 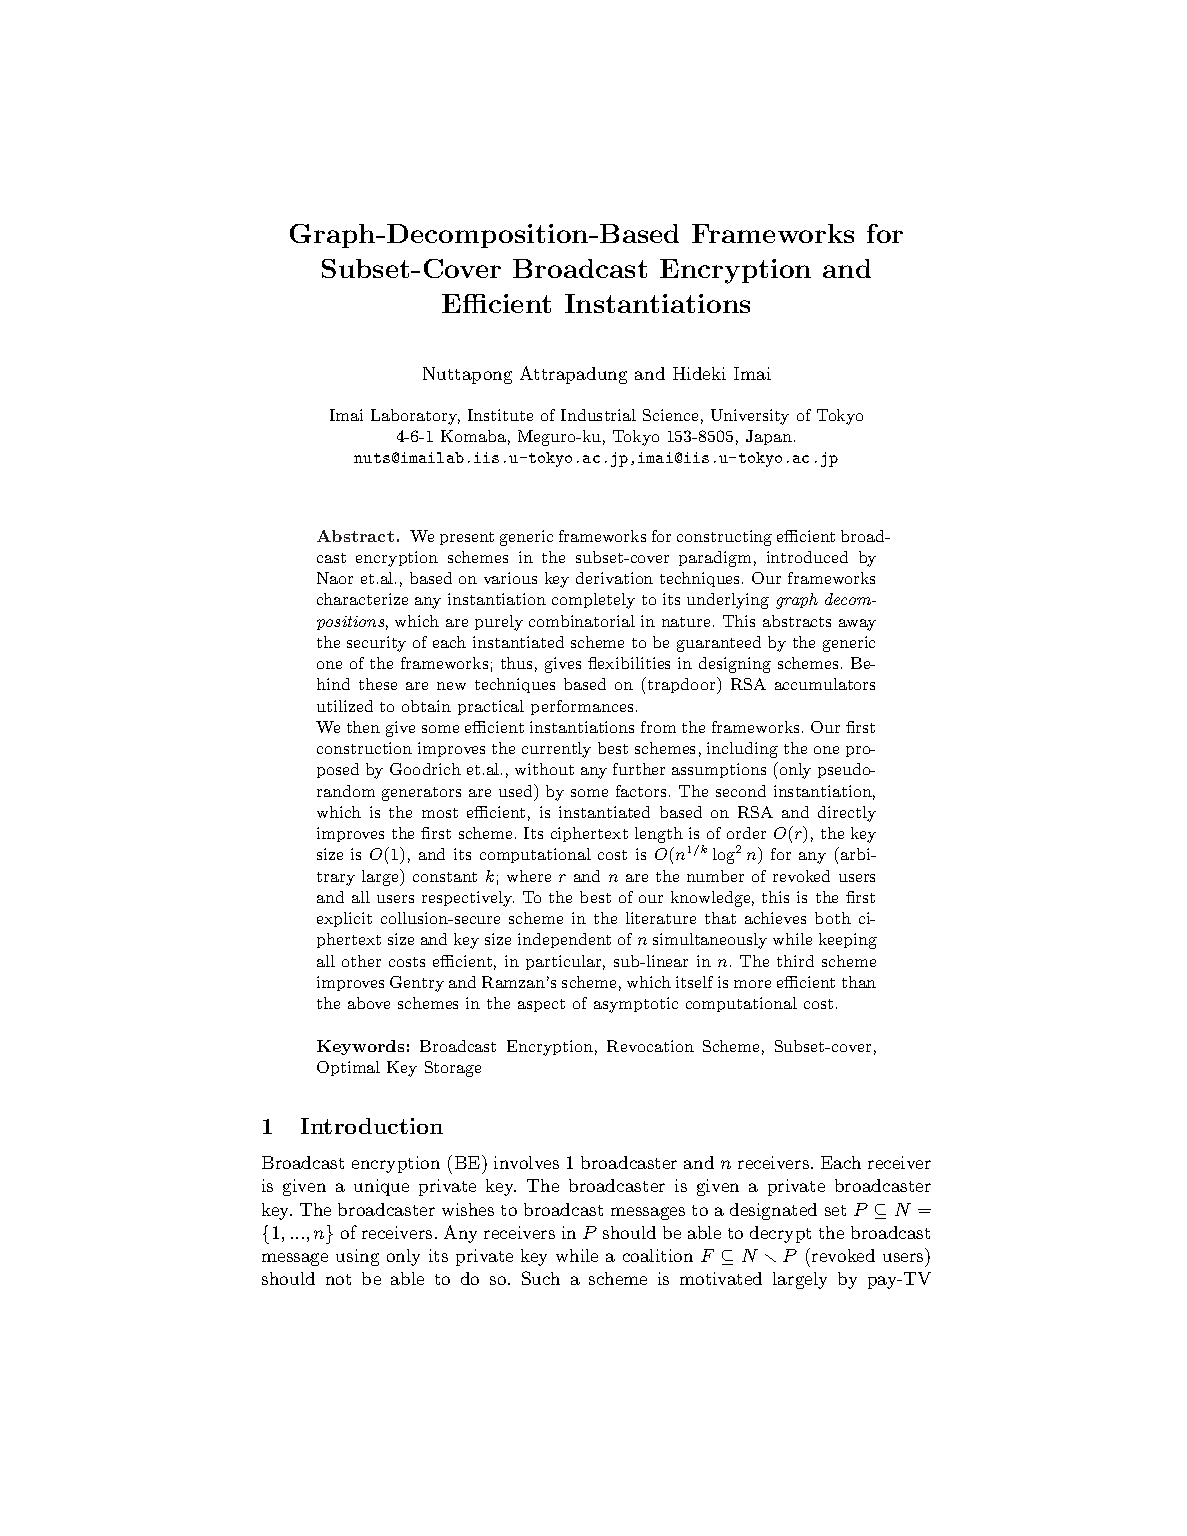 What do you see at coordinates (415, 417) in the screenshot?
I see `Laboratory` at bounding box center [415, 417].
